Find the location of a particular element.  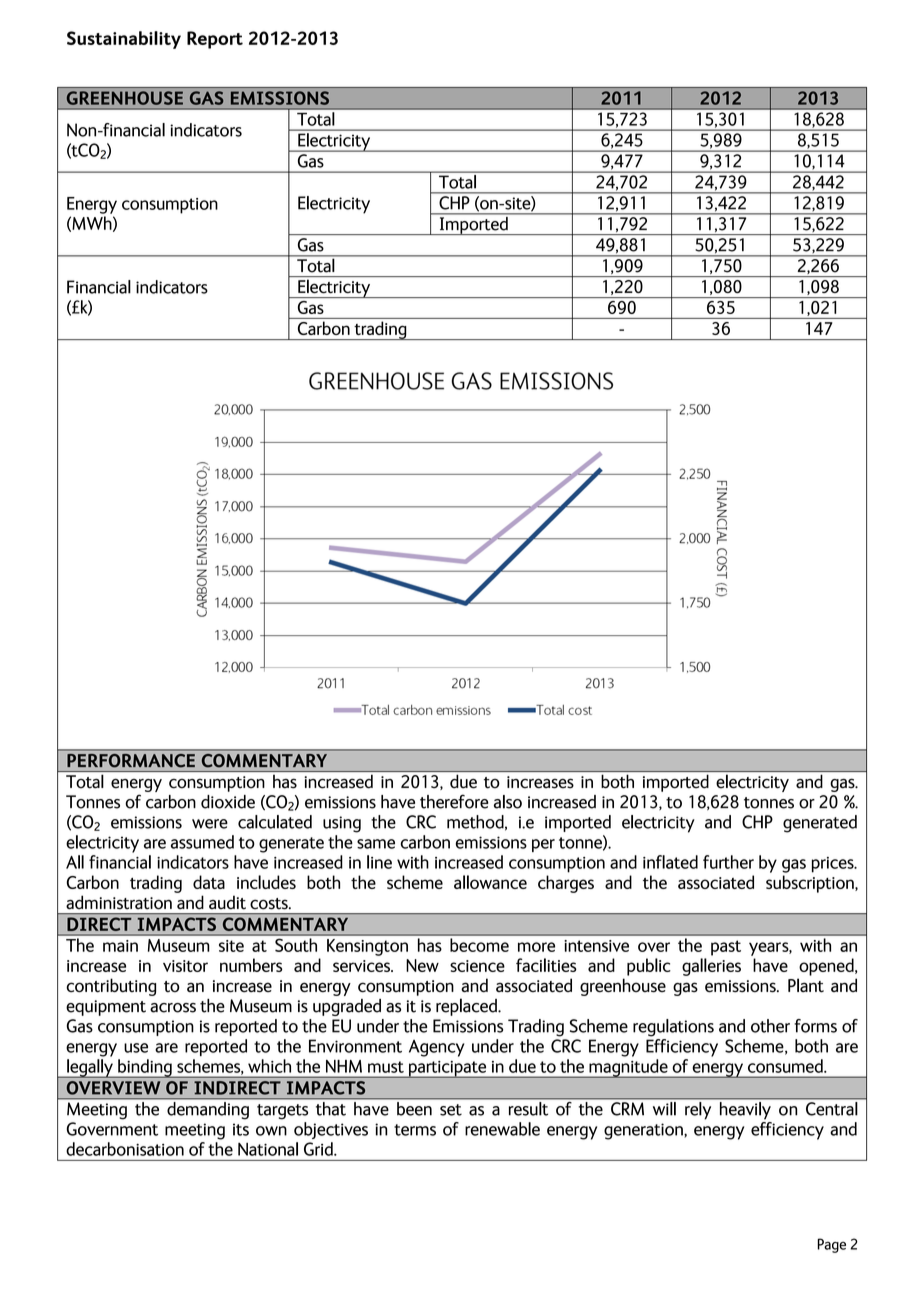

science is located at coordinates (477, 966).
